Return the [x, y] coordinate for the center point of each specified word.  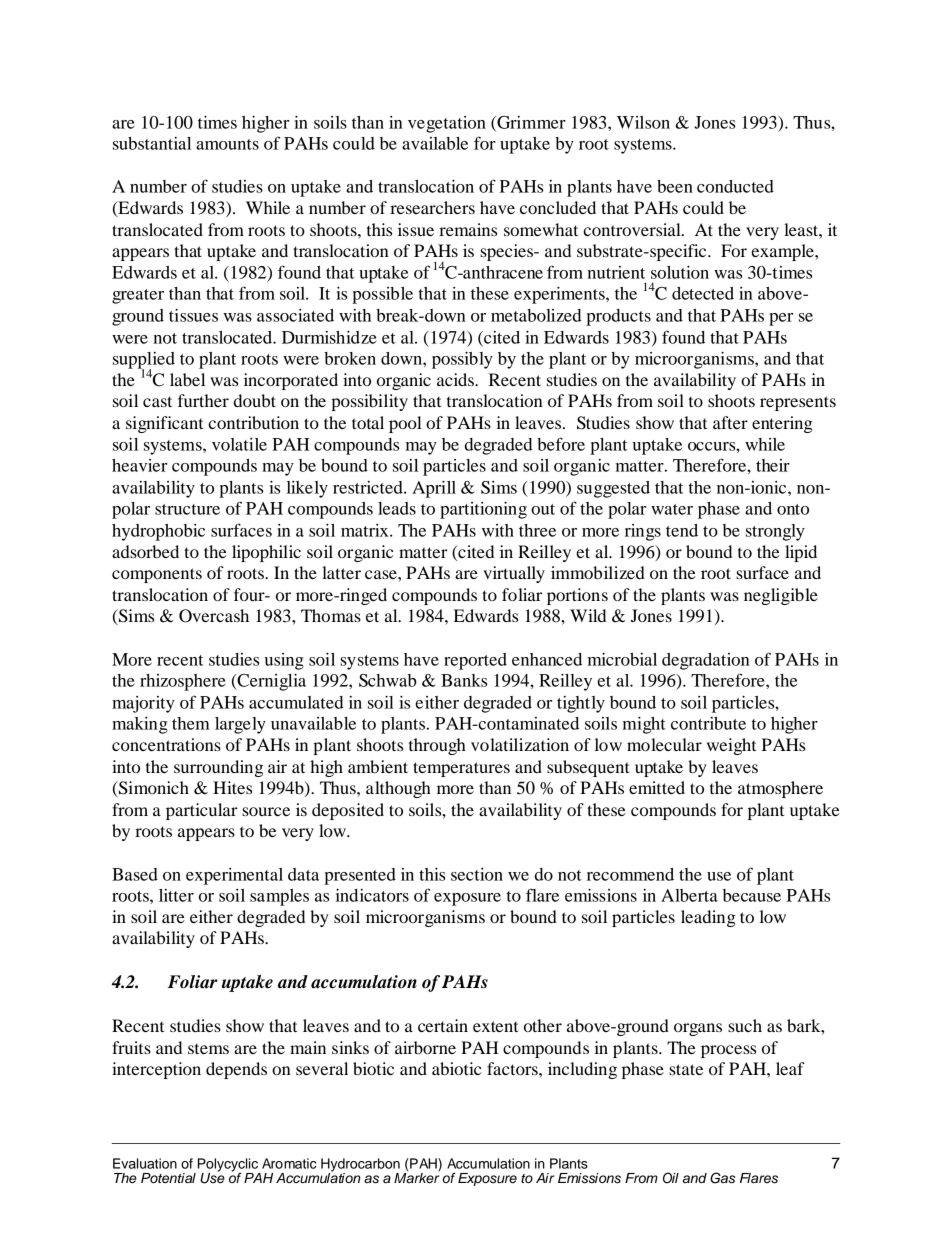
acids [456, 379]
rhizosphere [183, 682]
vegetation [447, 124]
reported [475, 661]
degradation [706, 661]
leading [708, 918]
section [477, 874]
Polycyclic [229, 1166]
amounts [227, 144]
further [203, 400]
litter [176, 895]
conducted [735, 186]
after [730, 422]
